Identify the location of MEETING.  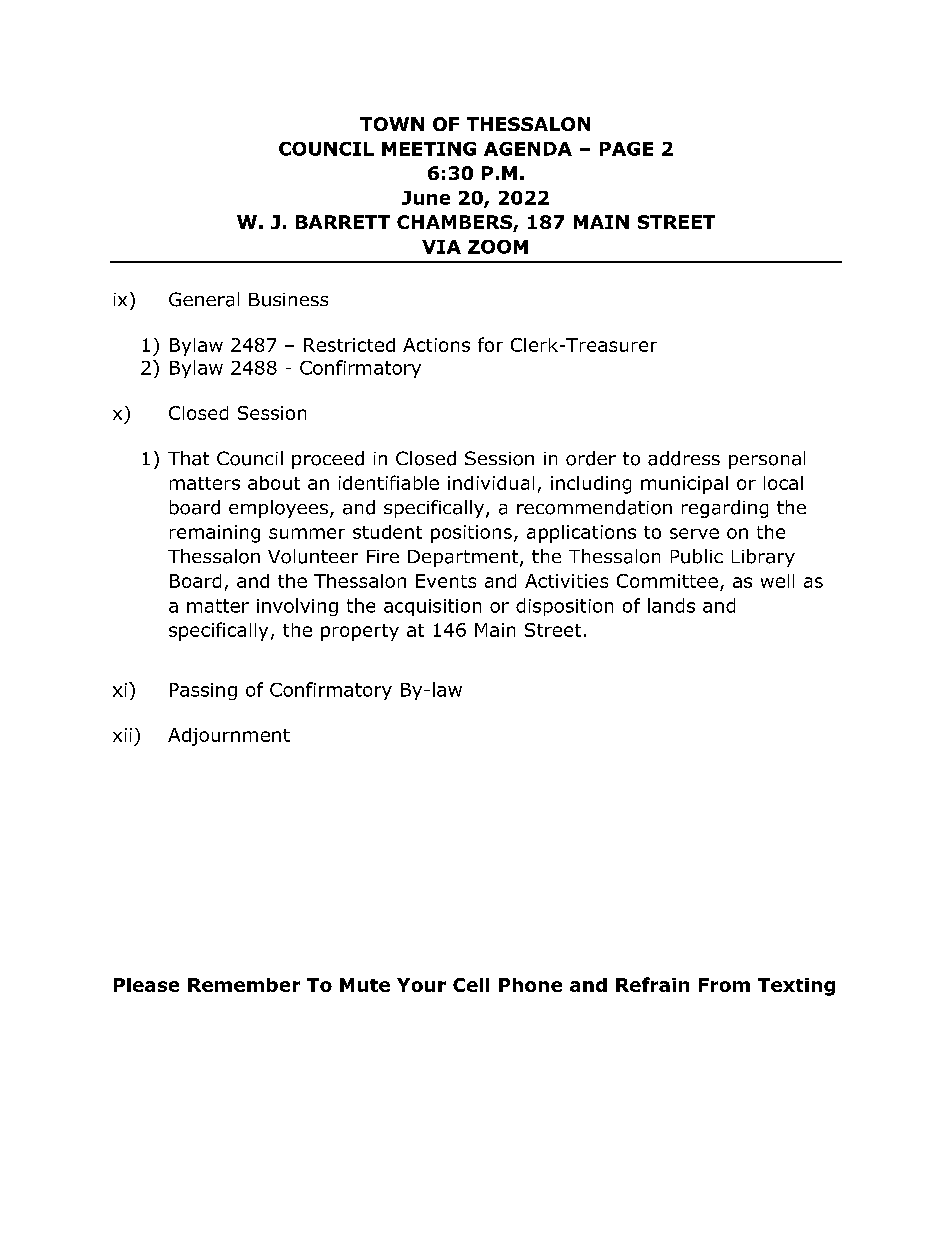
(429, 149).
